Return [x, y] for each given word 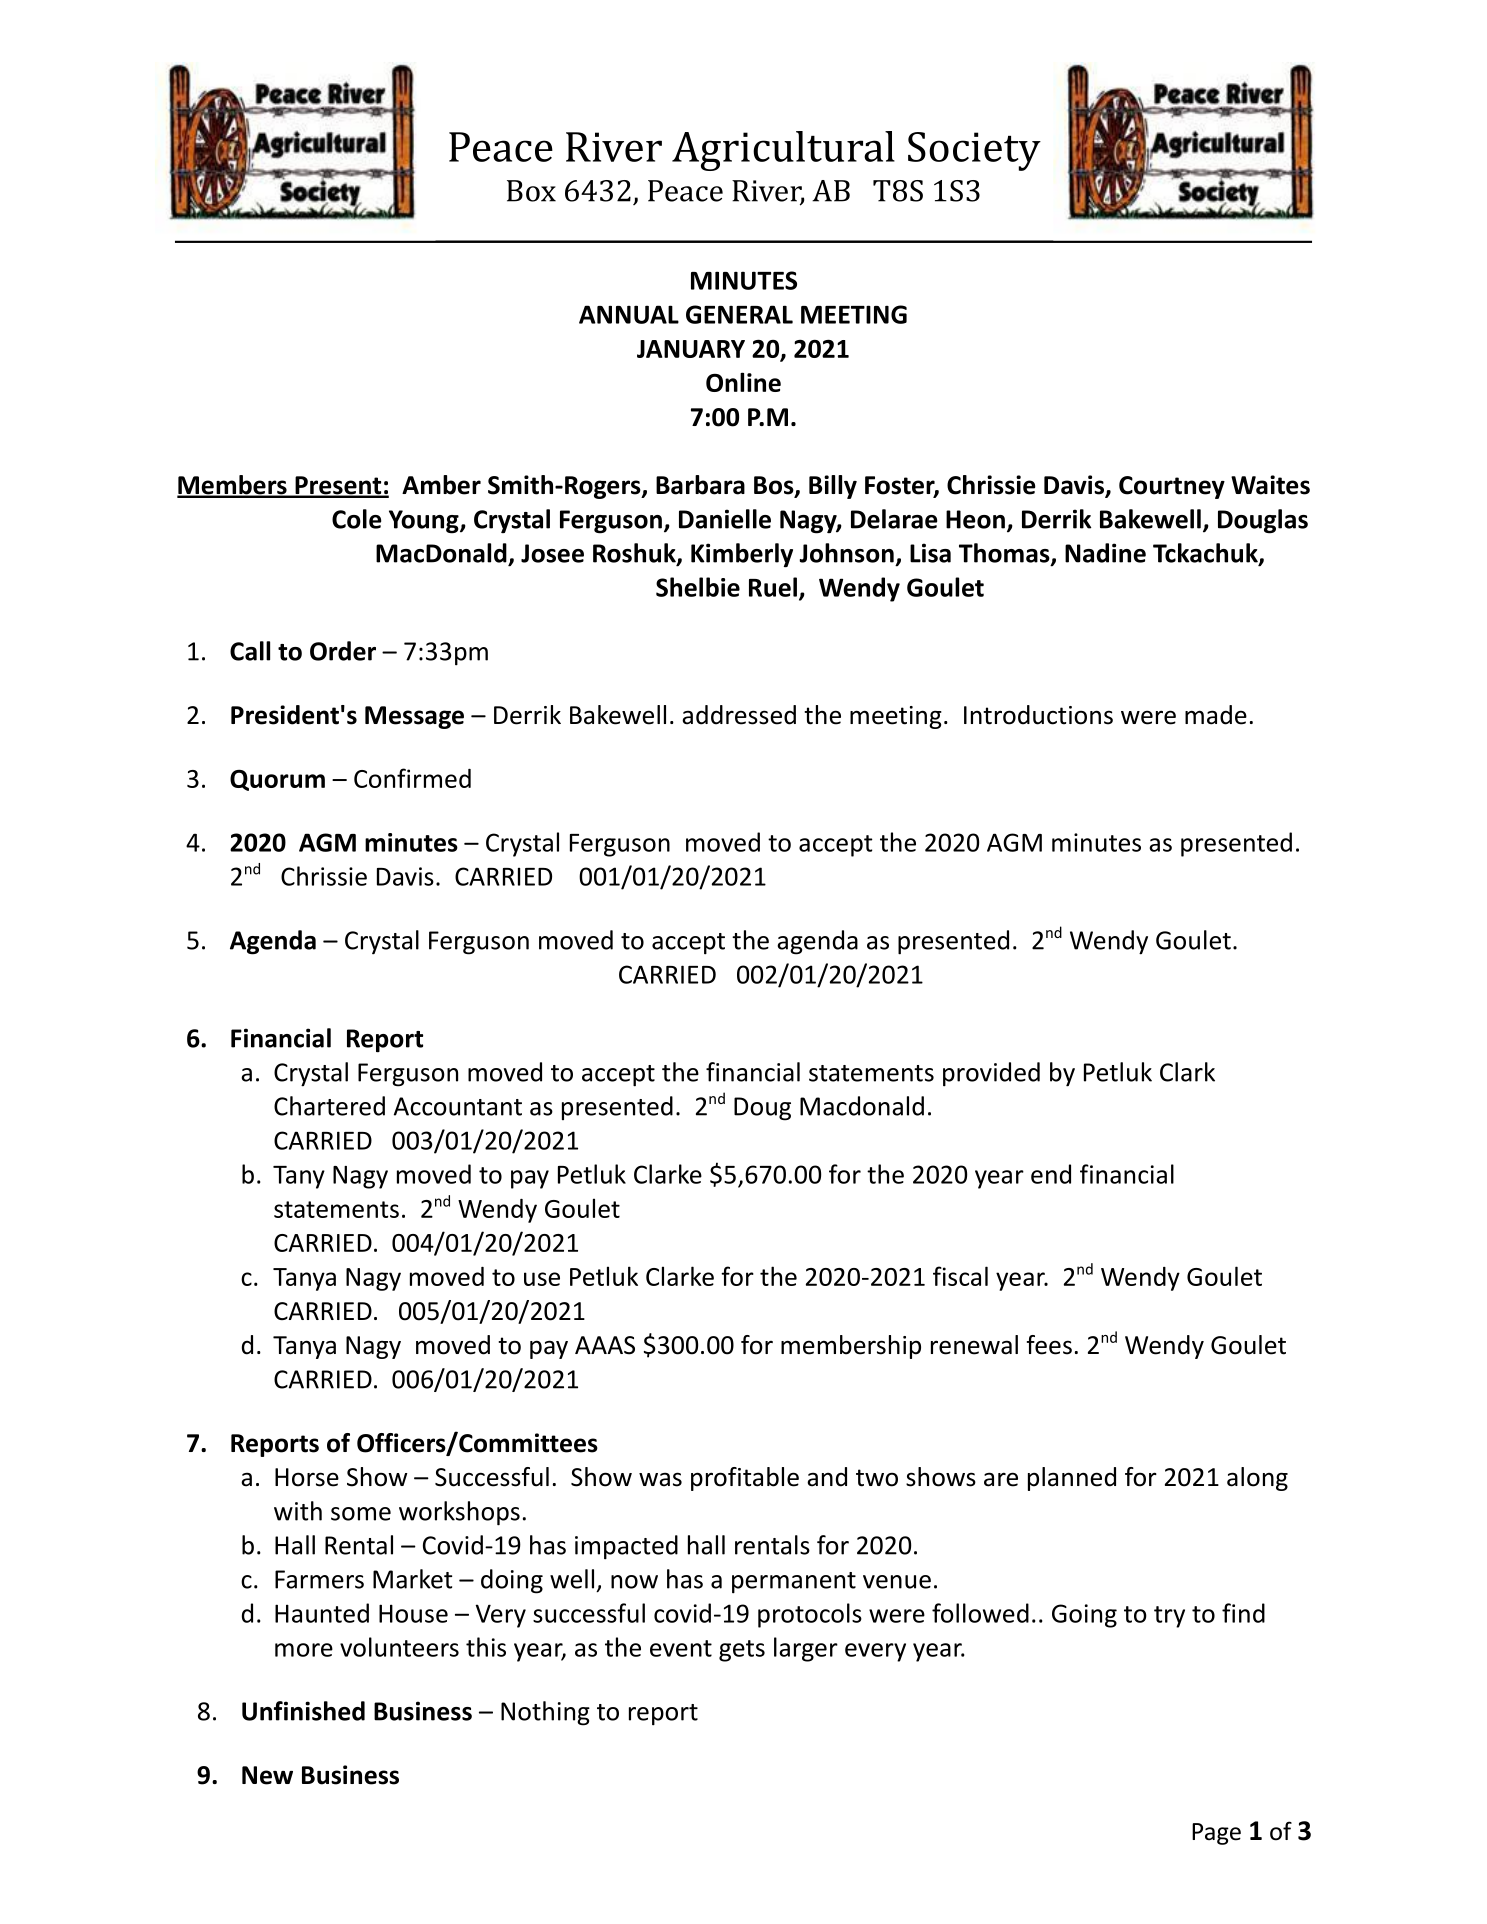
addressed [739, 715]
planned [1072, 1479]
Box [531, 191]
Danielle [725, 519]
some [361, 1514]
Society [974, 151]
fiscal [960, 1276]
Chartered [329, 1106]
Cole [356, 519]
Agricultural [783, 151]
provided [991, 1074]
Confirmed [412, 778]
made [1216, 715]
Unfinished [303, 1711]
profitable [745, 1479]
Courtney [1172, 487]
